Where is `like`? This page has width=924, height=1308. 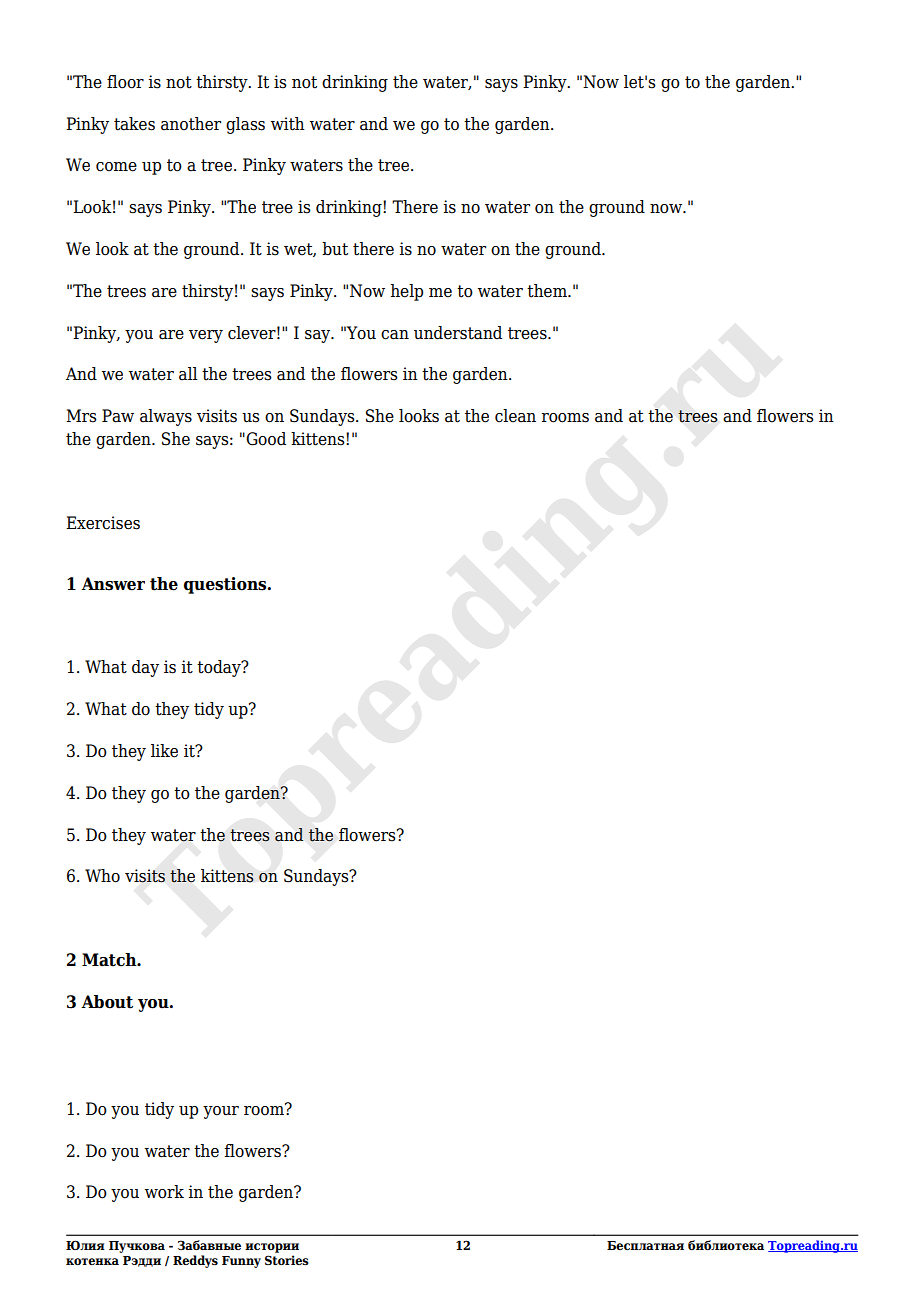 like is located at coordinates (164, 751).
